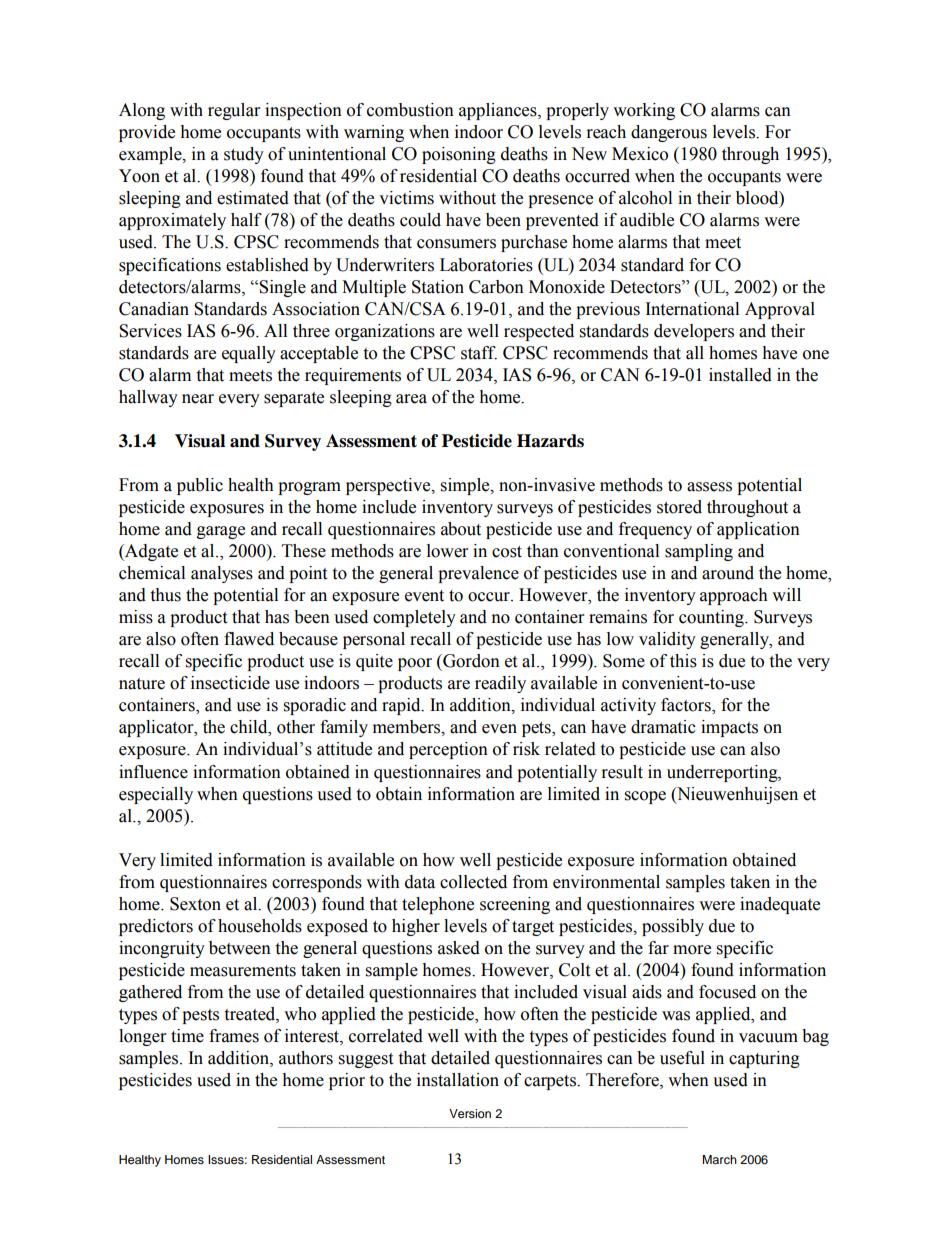  Describe the element at coordinates (479, 353) in the page. I see `staff` at that location.
